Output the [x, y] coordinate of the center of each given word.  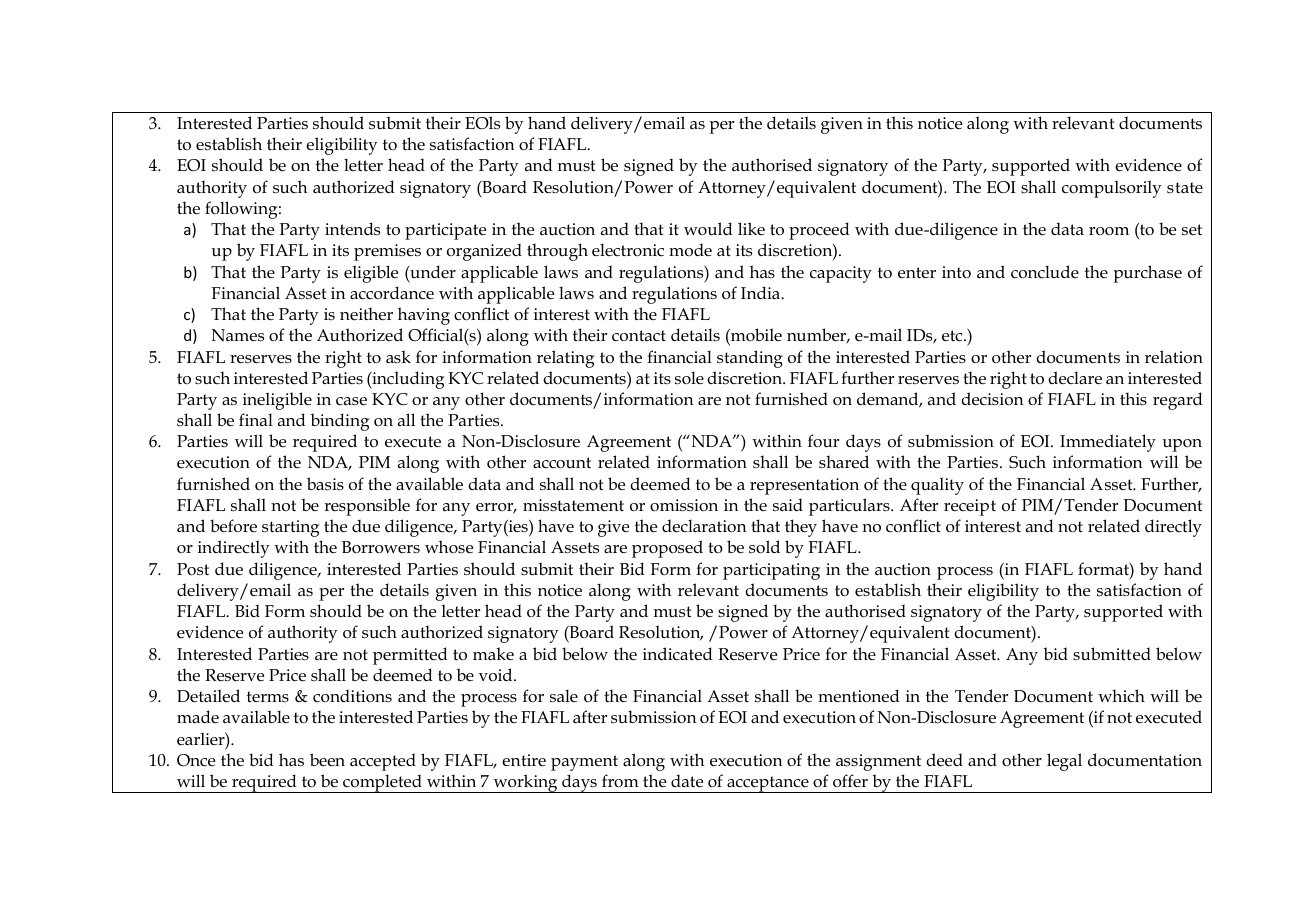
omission [684, 505]
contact [639, 336]
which [1121, 696]
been [327, 760]
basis [325, 484]
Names [238, 335]
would [708, 229]
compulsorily [1112, 189]
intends [352, 229]
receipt [970, 507]
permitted [410, 656]
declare [1075, 378]
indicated [678, 654]
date [687, 781]
